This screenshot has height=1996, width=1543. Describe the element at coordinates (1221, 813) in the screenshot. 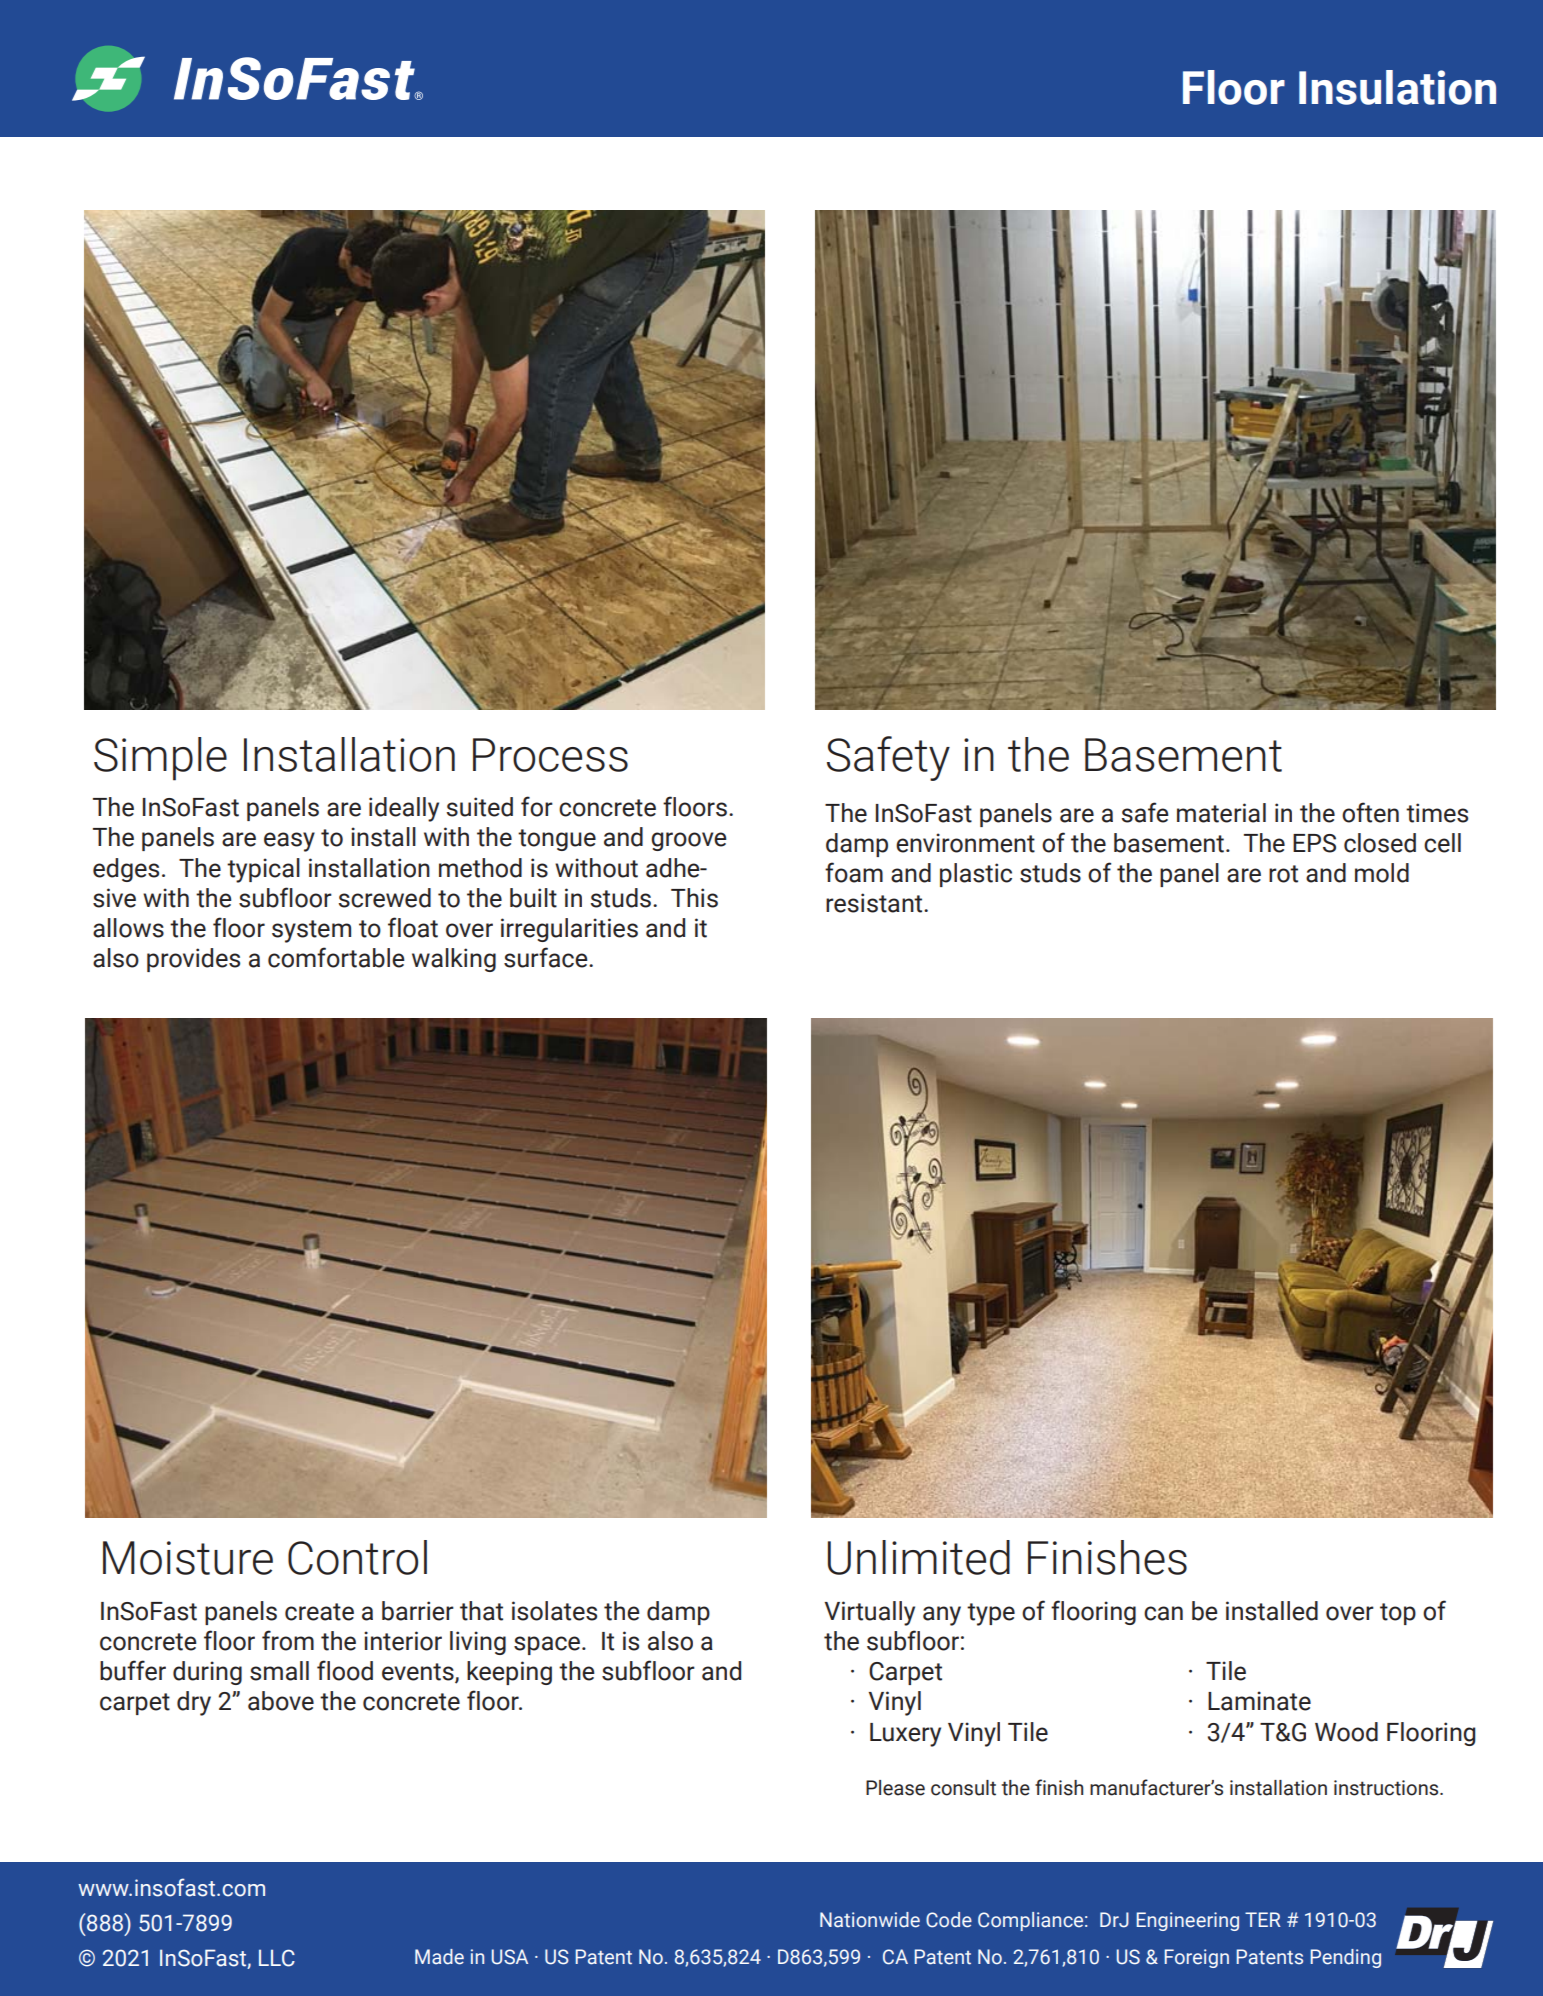

I see `material` at that location.
